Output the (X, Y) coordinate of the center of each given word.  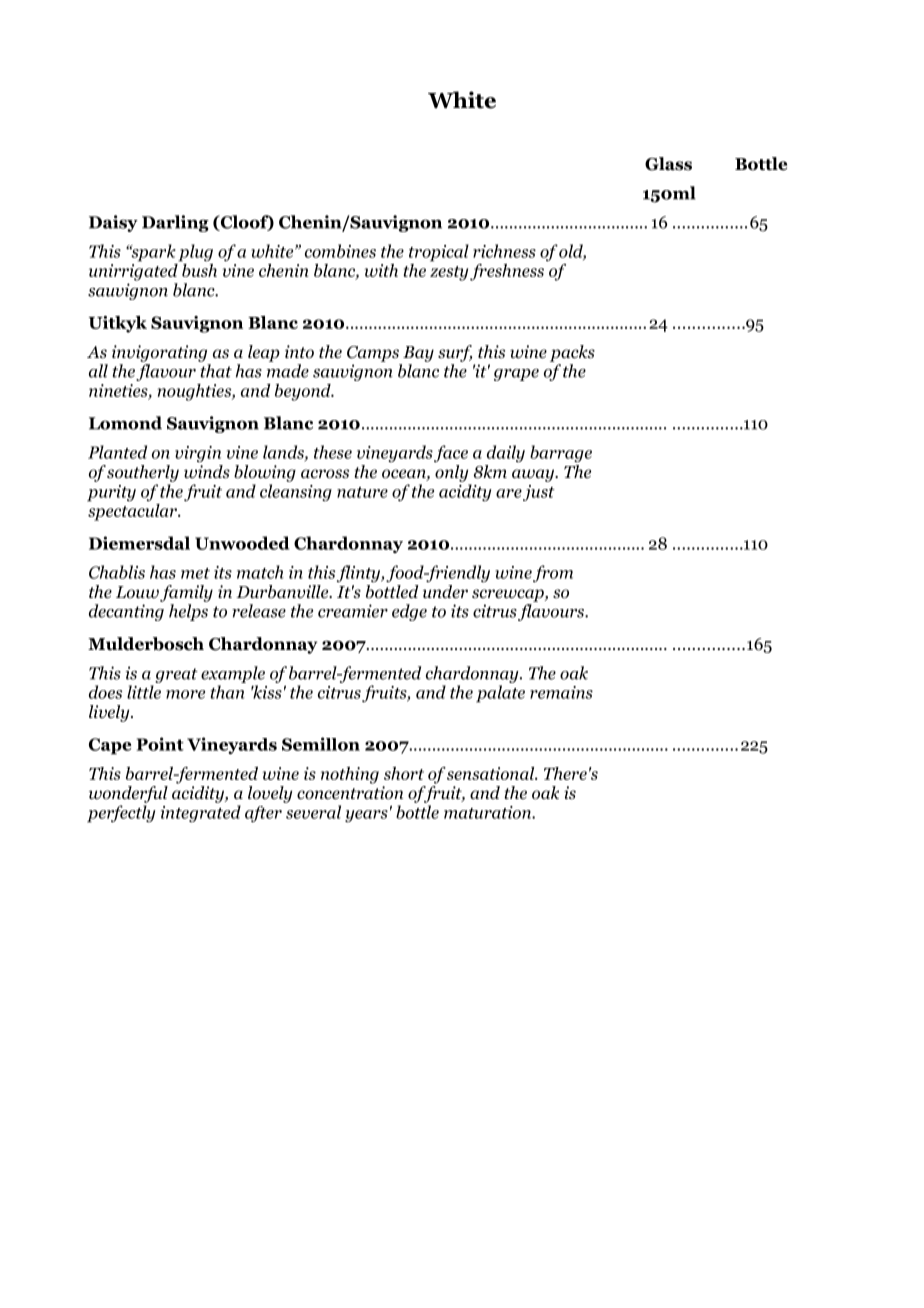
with (381, 270)
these (333, 452)
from (553, 573)
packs (572, 353)
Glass (668, 164)
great (176, 675)
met (195, 573)
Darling (175, 223)
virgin (198, 454)
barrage (561, 453)
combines (340, 251)
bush (198, 269)
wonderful (128, 794)
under (445, 592)
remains (561, 692)
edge (409, 612)
